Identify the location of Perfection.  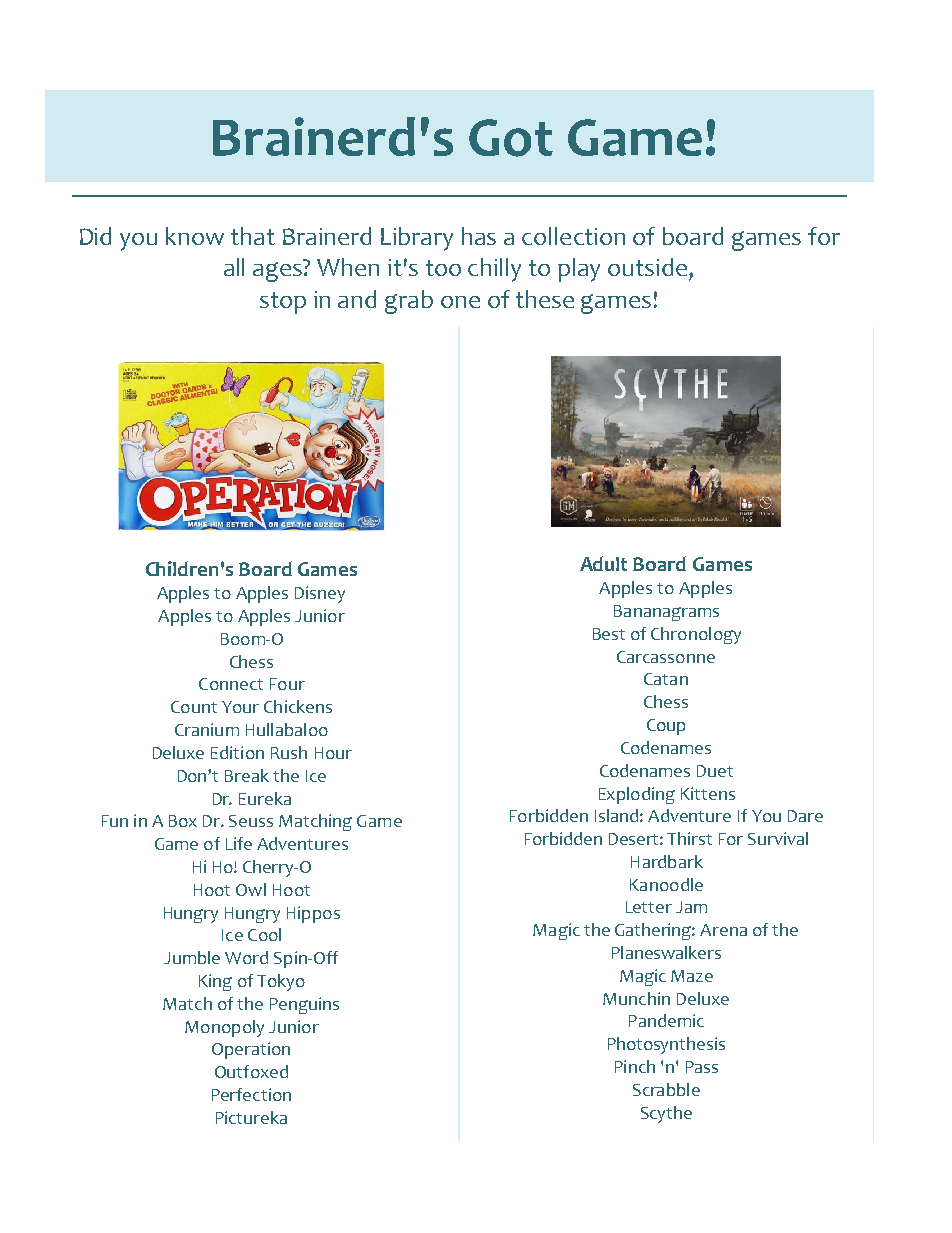
(251, 1094).
